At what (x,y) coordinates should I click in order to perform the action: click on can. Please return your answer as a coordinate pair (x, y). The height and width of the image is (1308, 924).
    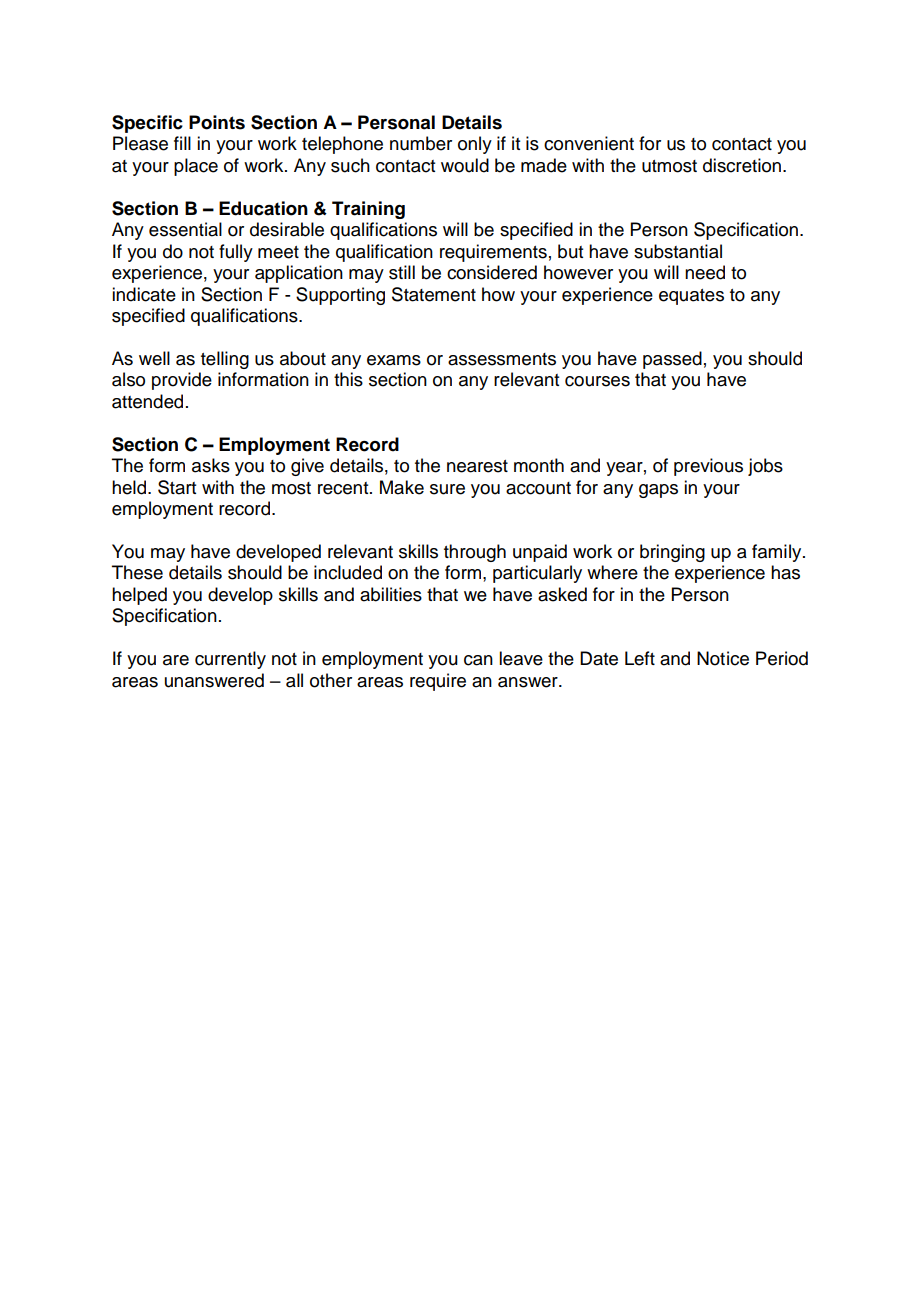
    Looking at the image, I should click on (478, 660).
